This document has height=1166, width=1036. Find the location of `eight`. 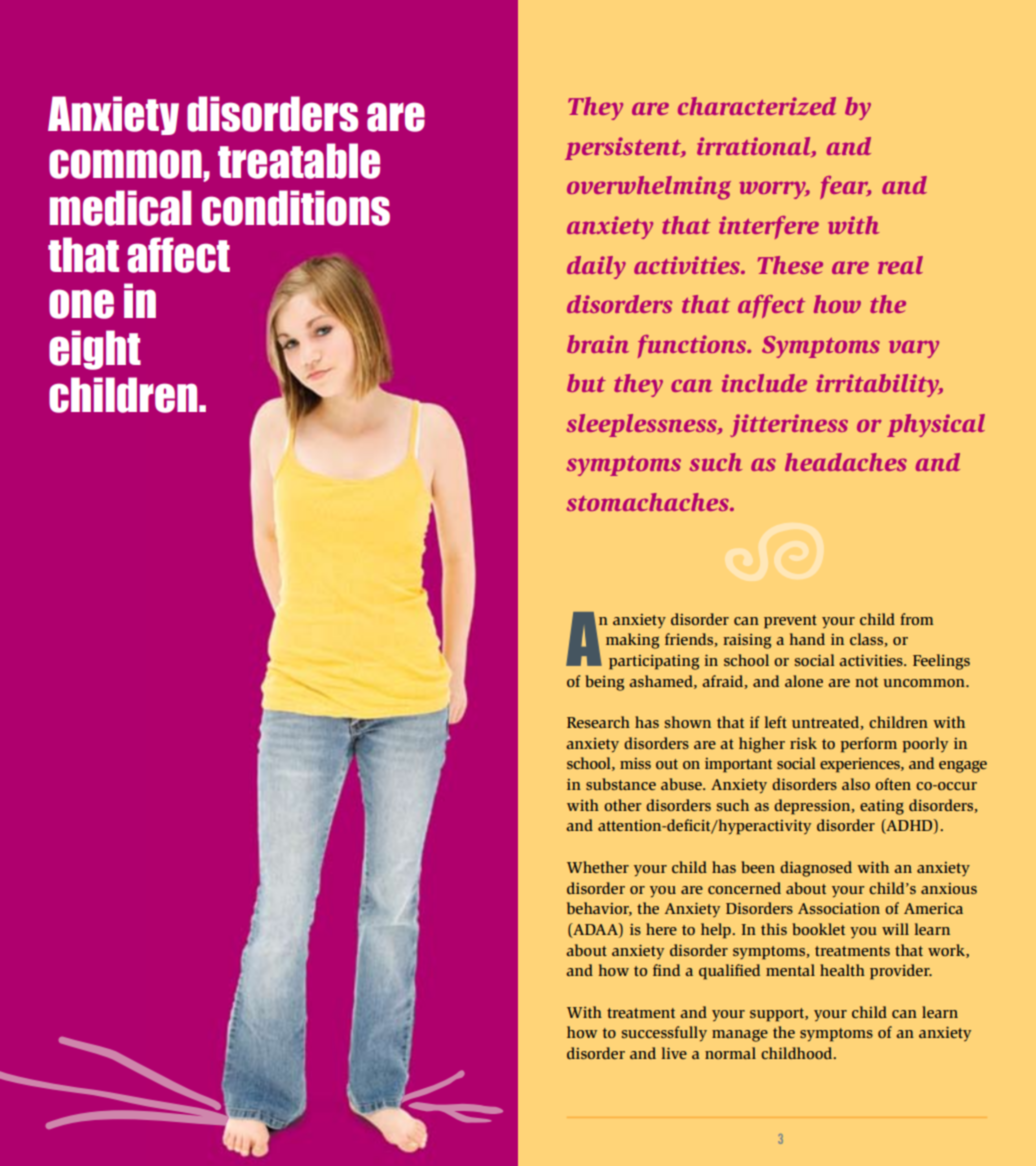

eight is located at coordinates (95, 350).
